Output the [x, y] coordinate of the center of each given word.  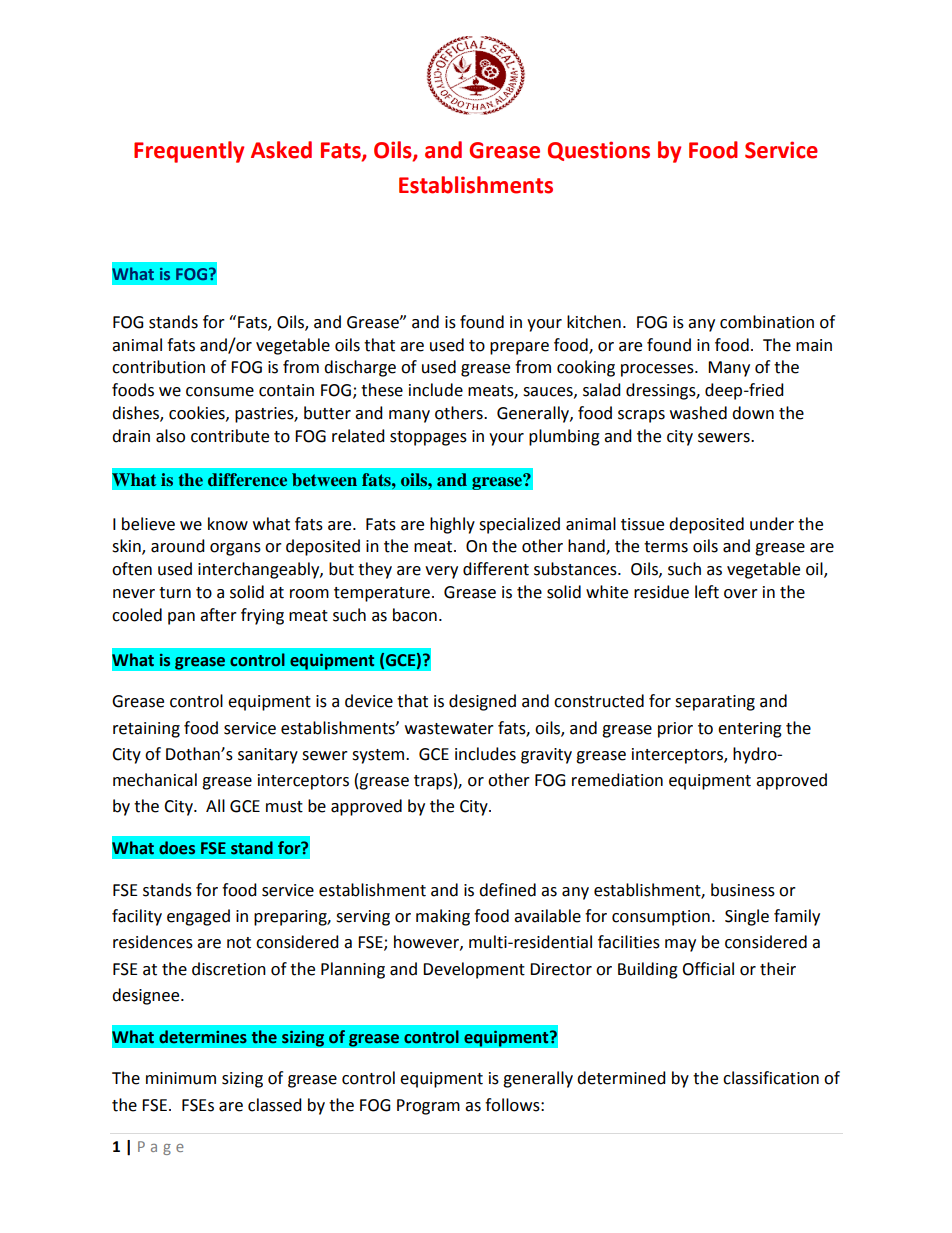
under [772, 524]
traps [433, 782]
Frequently [189, 152]
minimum [181, 1078]
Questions [599, 151]
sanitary [268, 756]
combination [767, 322]
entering [750, 730]
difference [247, 479]
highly [452, 525]
